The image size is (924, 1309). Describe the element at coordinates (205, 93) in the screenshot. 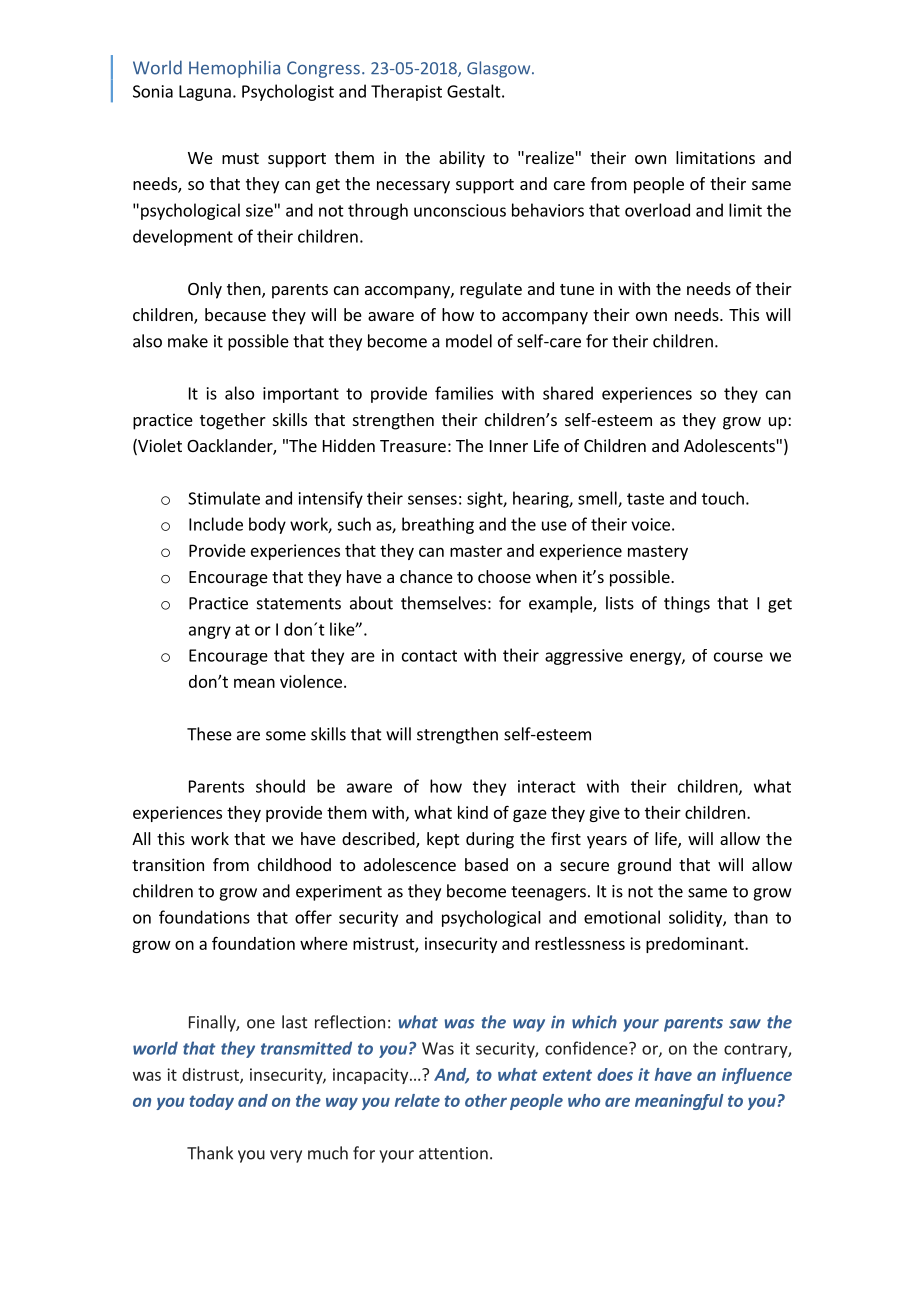

I see `Laguna` at that location.
